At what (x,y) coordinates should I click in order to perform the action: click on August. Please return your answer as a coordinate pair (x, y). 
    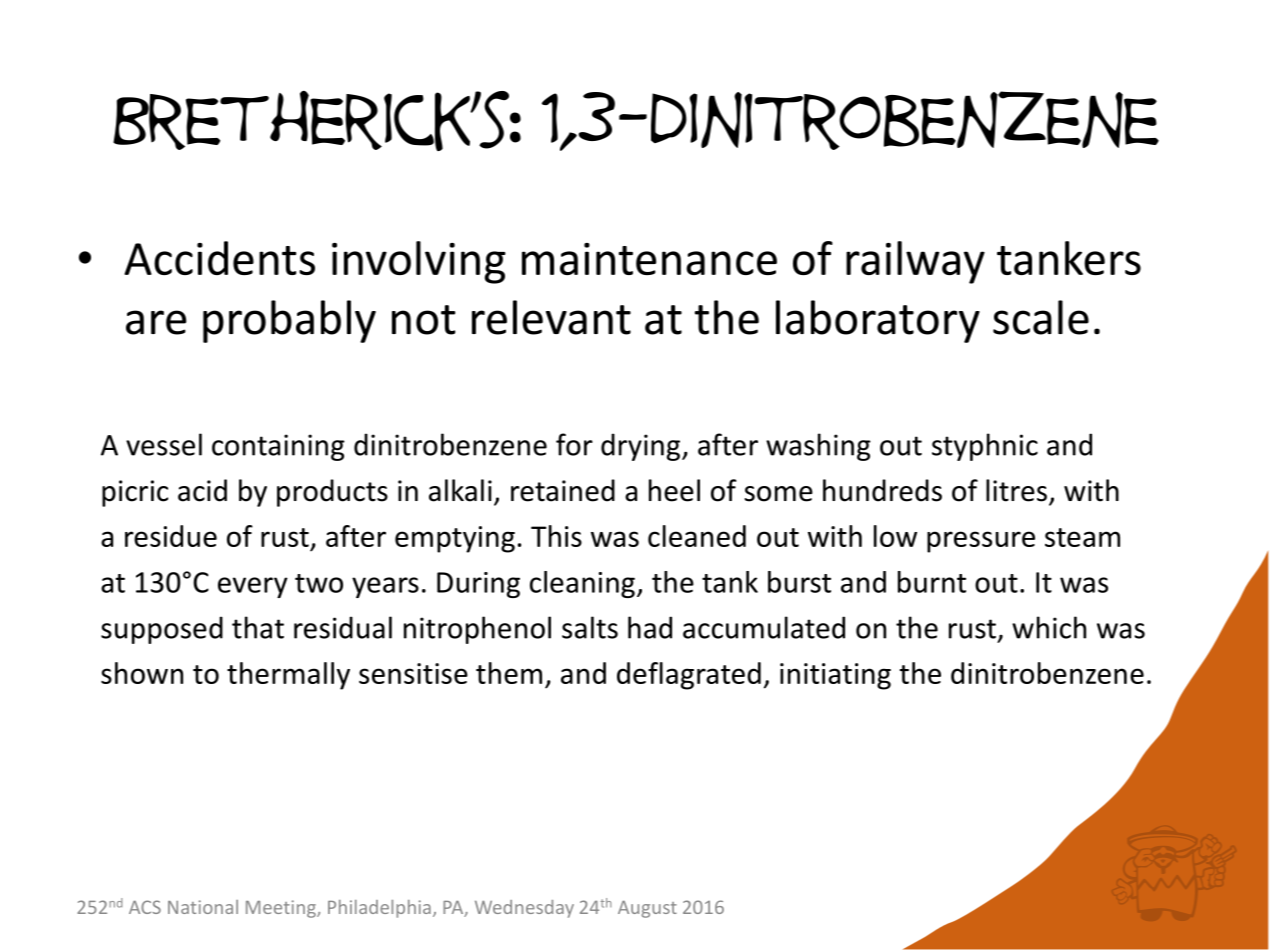
    Looking at the image, I should click on (647, 909).
